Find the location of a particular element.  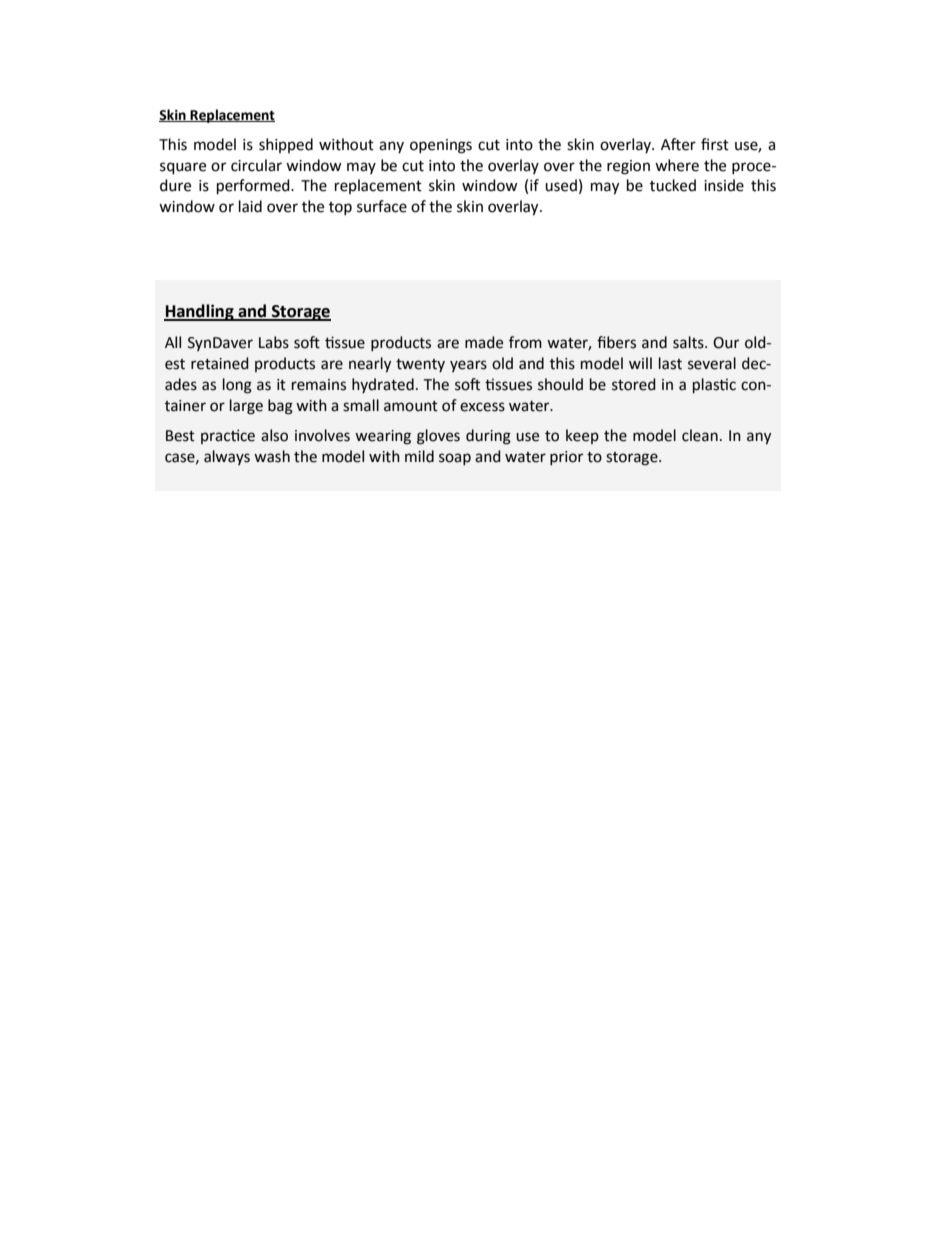

After is located at coordinates (678, 144).
